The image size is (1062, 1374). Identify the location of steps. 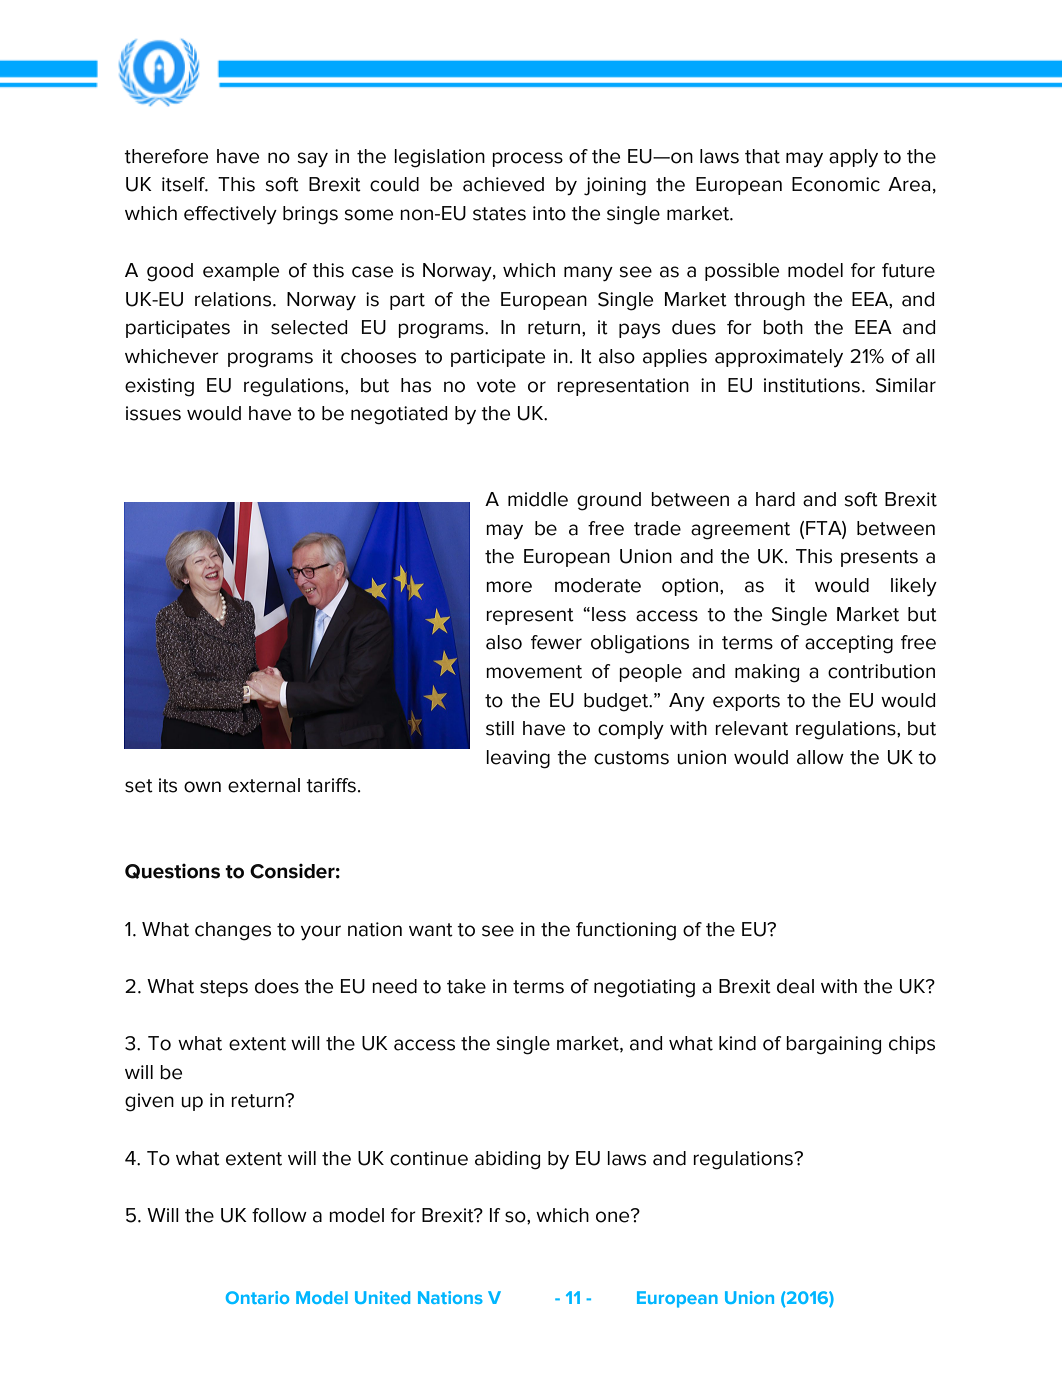
(224, 988).
